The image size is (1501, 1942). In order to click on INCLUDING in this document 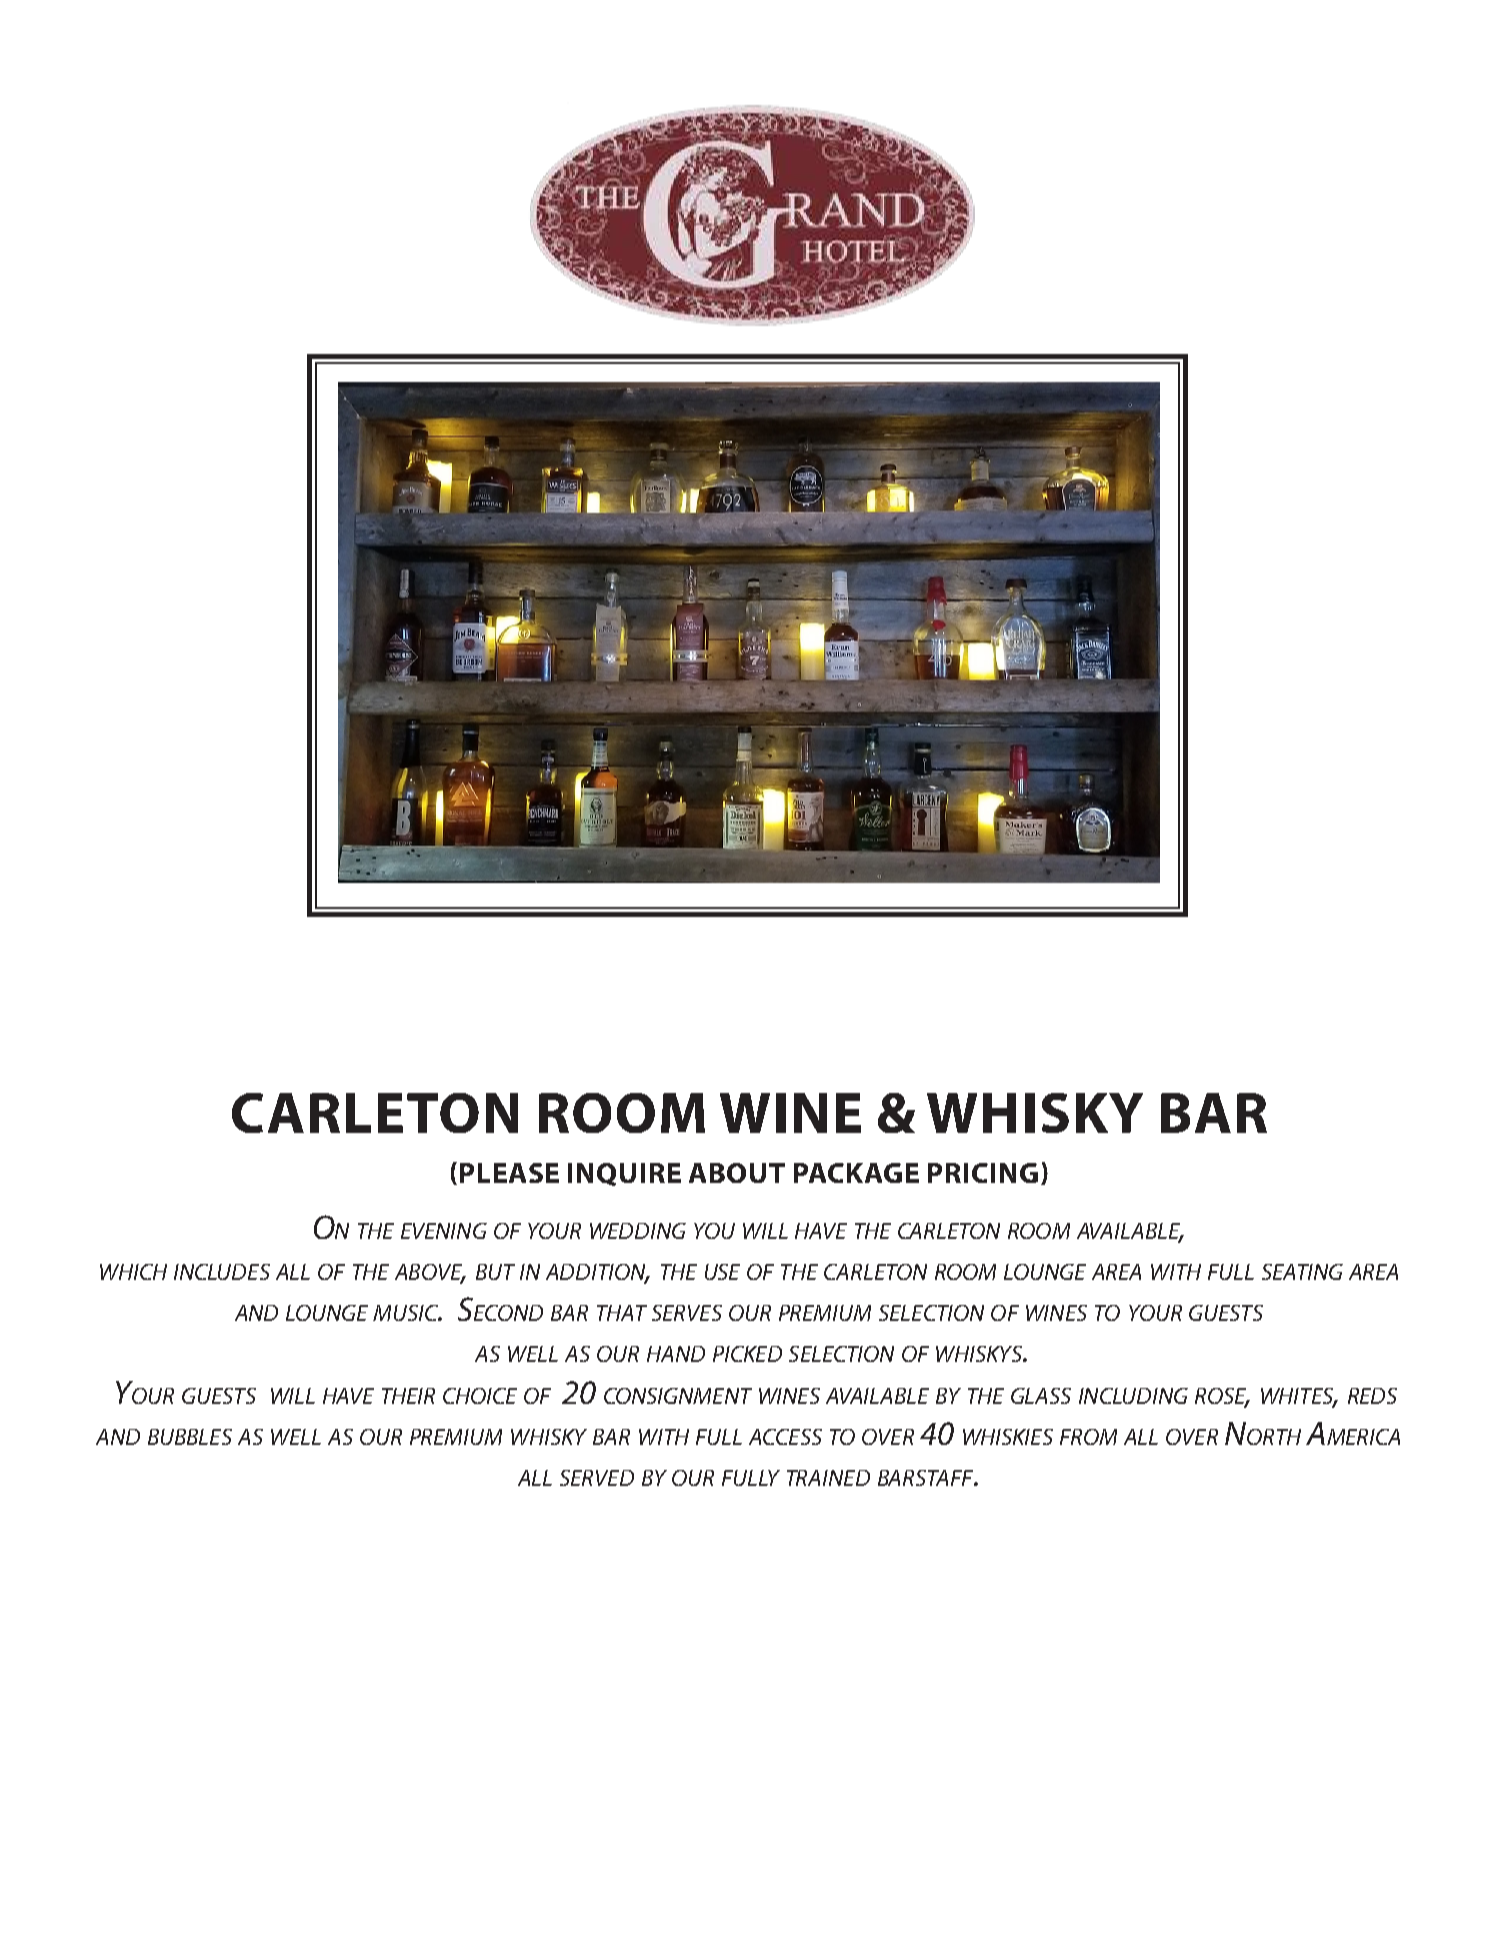, I will do `click(1133, 1396)`.
